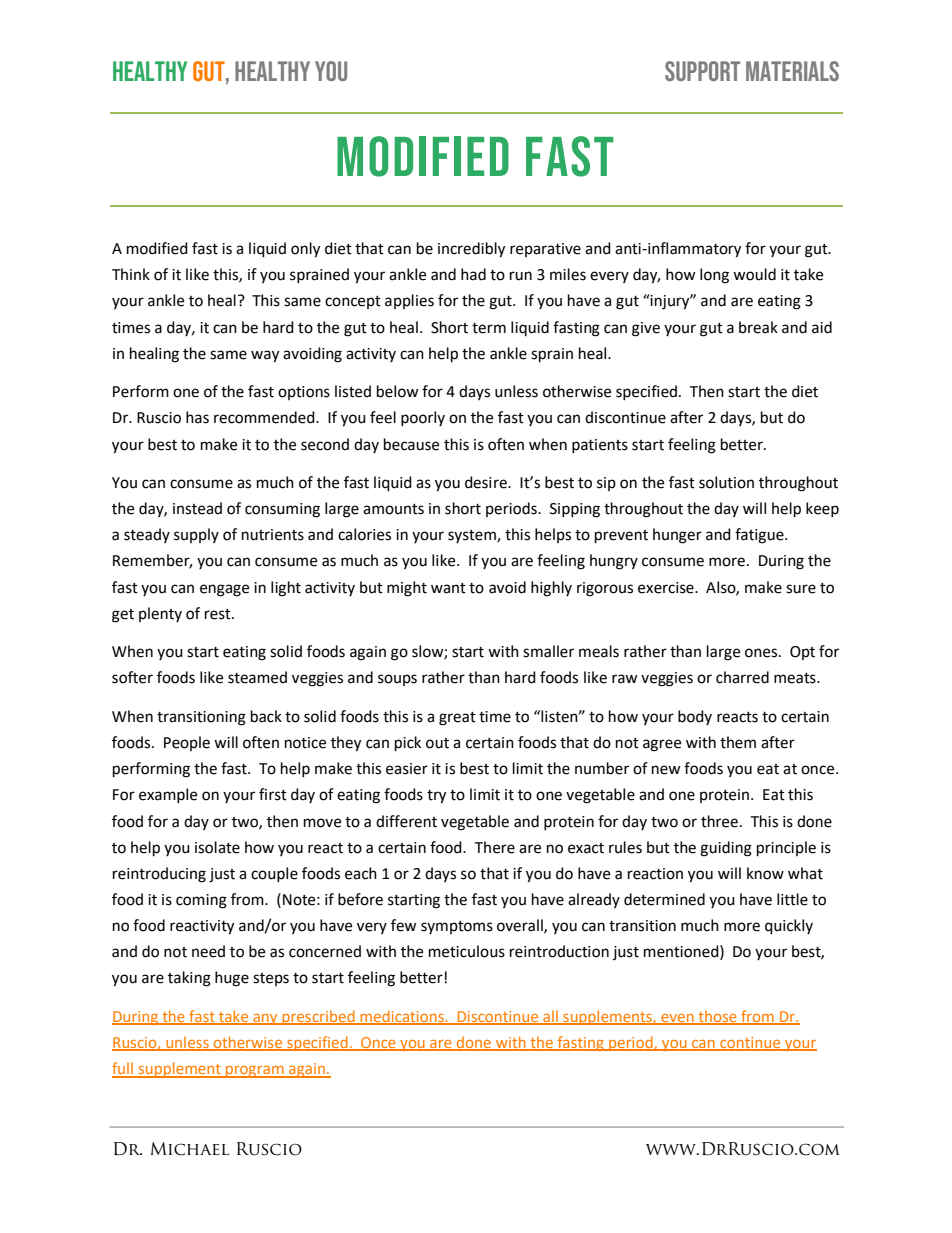  Describe the element at coordinates (305, 250) in the screenshot. I see `only` at that location.
